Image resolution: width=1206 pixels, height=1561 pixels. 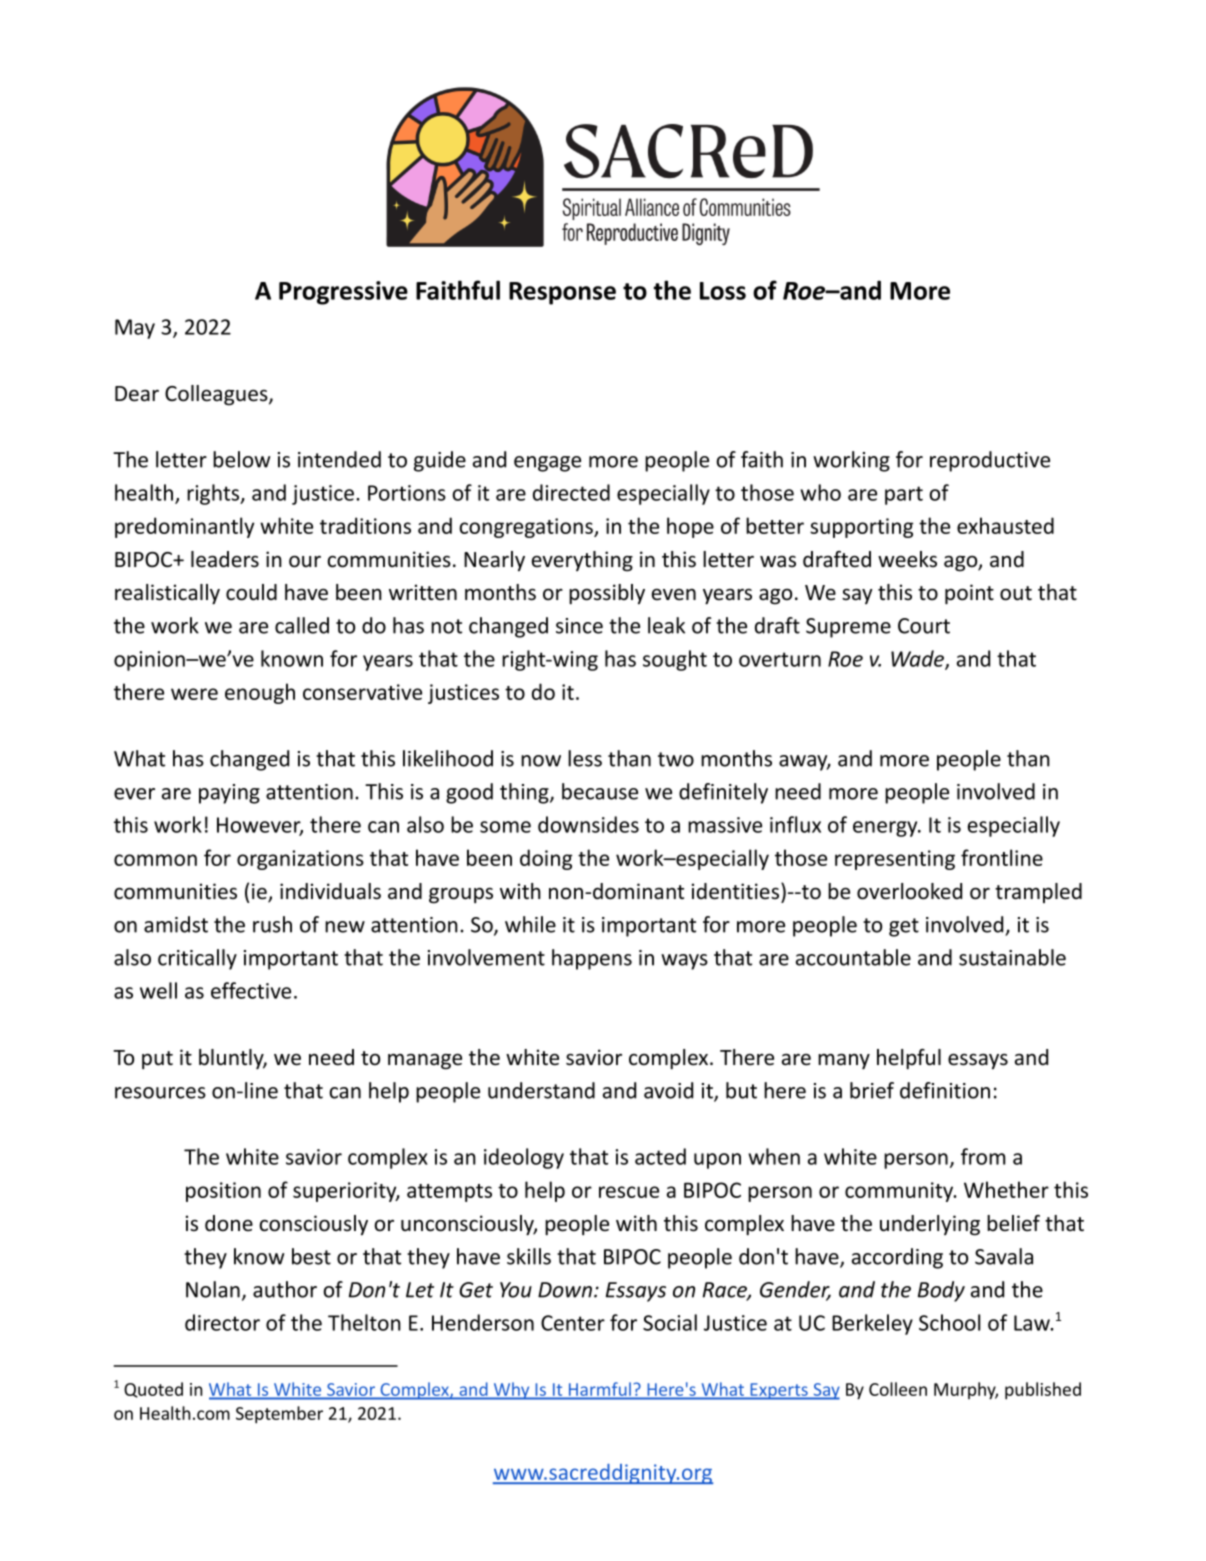 What do you see at coordinates (279, 1415) in the screenshot?
I see `September` at bounding box center [279, 1415].
